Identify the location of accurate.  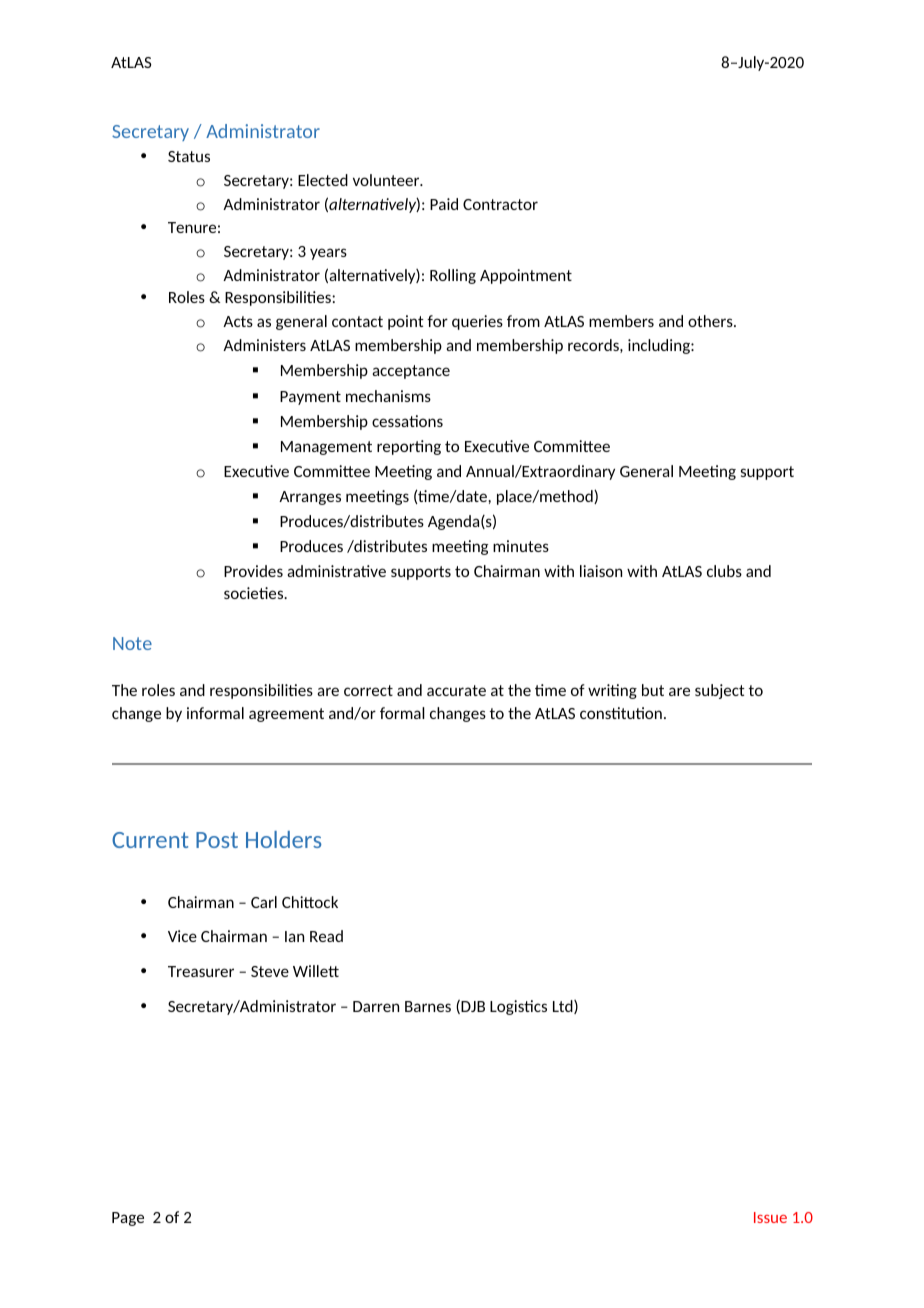
(456, 690).
